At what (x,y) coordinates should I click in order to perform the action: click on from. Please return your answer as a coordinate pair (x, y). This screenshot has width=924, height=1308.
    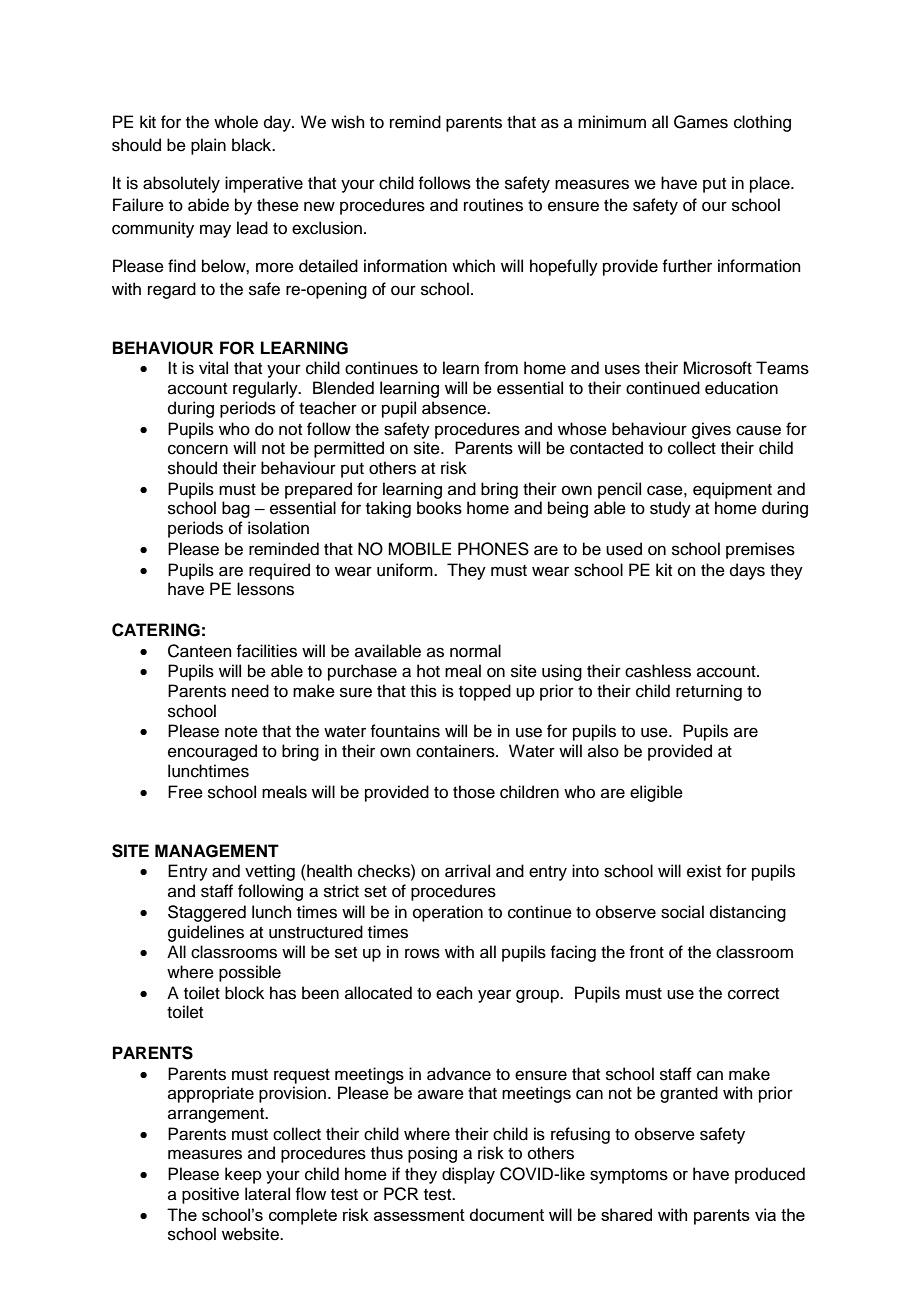
    Looking at the image, I should click on (501, 368).
